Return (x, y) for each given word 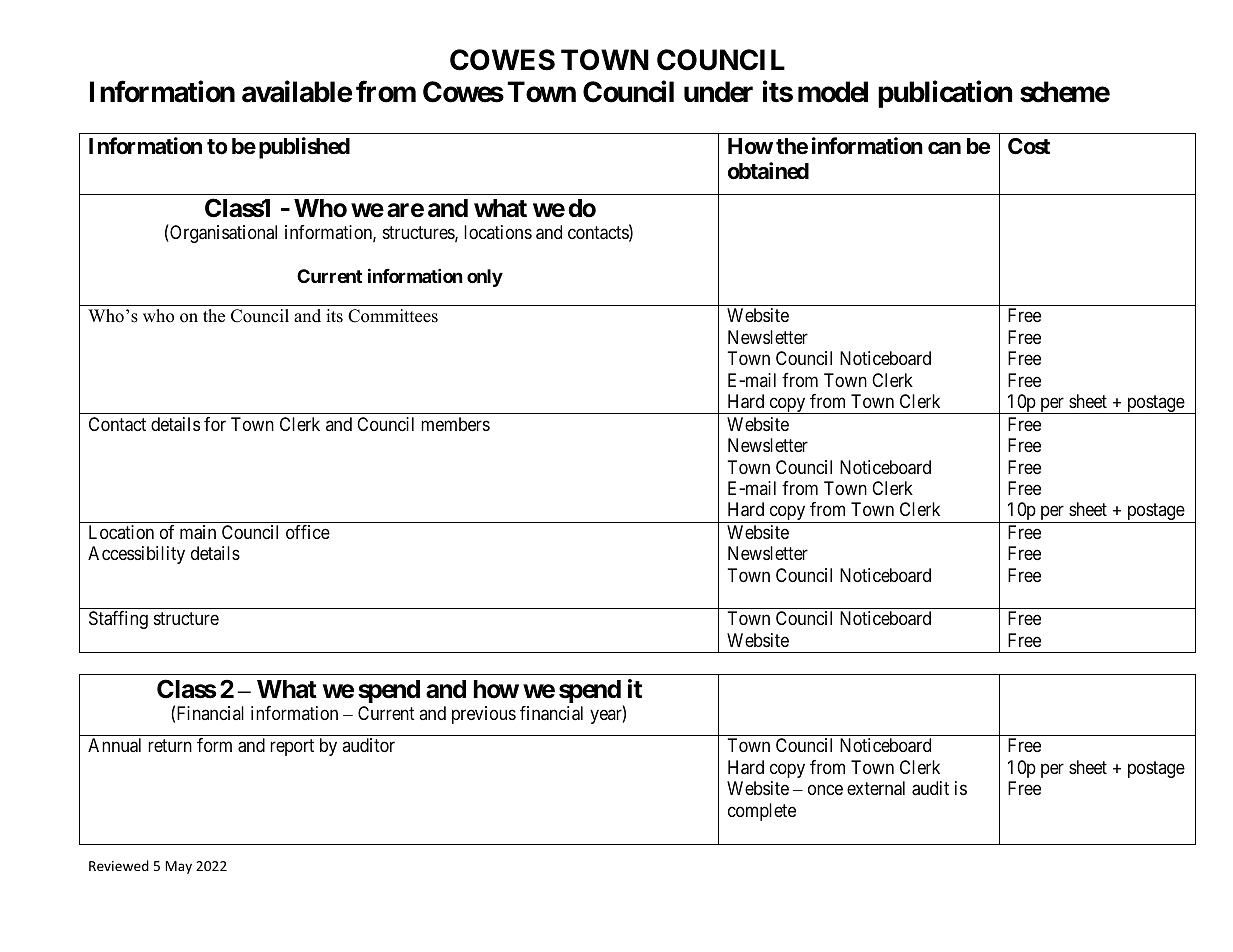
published (304, 148)
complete (762, 812)
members (455, 424)
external (876, 788)
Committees (393, 316)
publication (945, 94)
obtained (768, 171)
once (825, 790)
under (718, 92)
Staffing (118, 620)
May (179, 867)
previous (484, 715)
